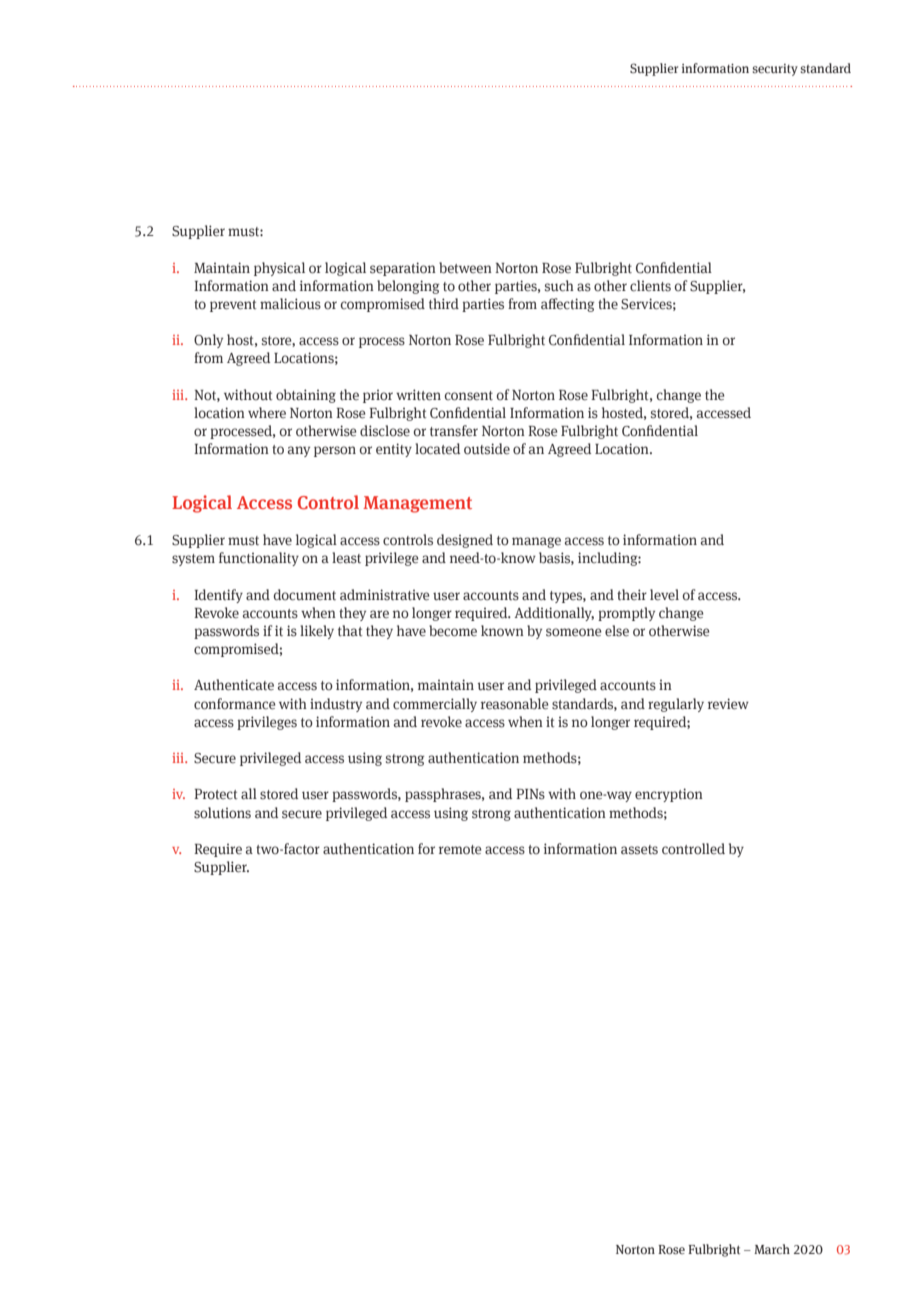 This image has width=924, height=1308. Describe the element at coordinates (639, 850) in the image. I see `assets` at that location.
